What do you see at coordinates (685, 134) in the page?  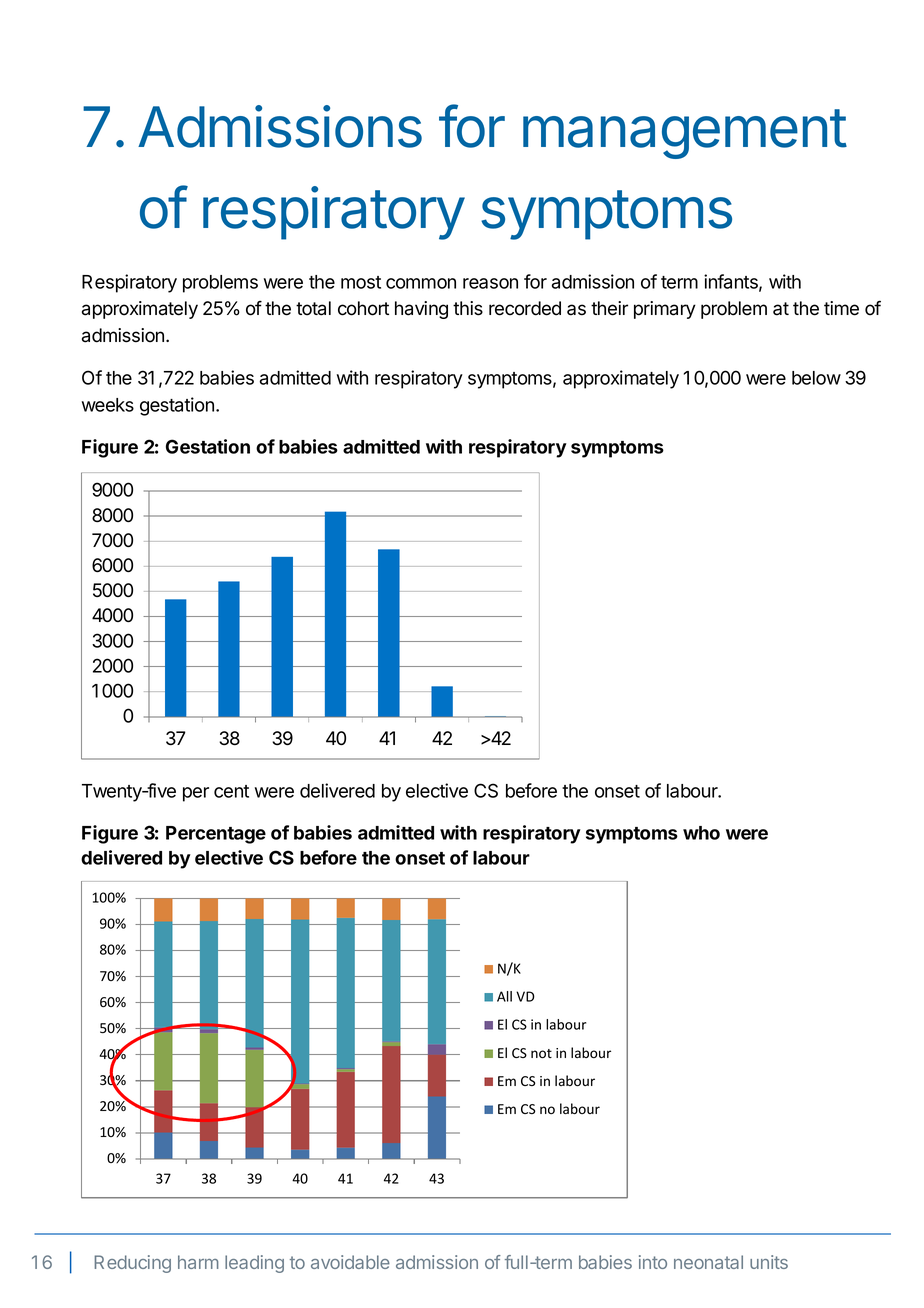 I see `management` at bounding box center [685, 134].
